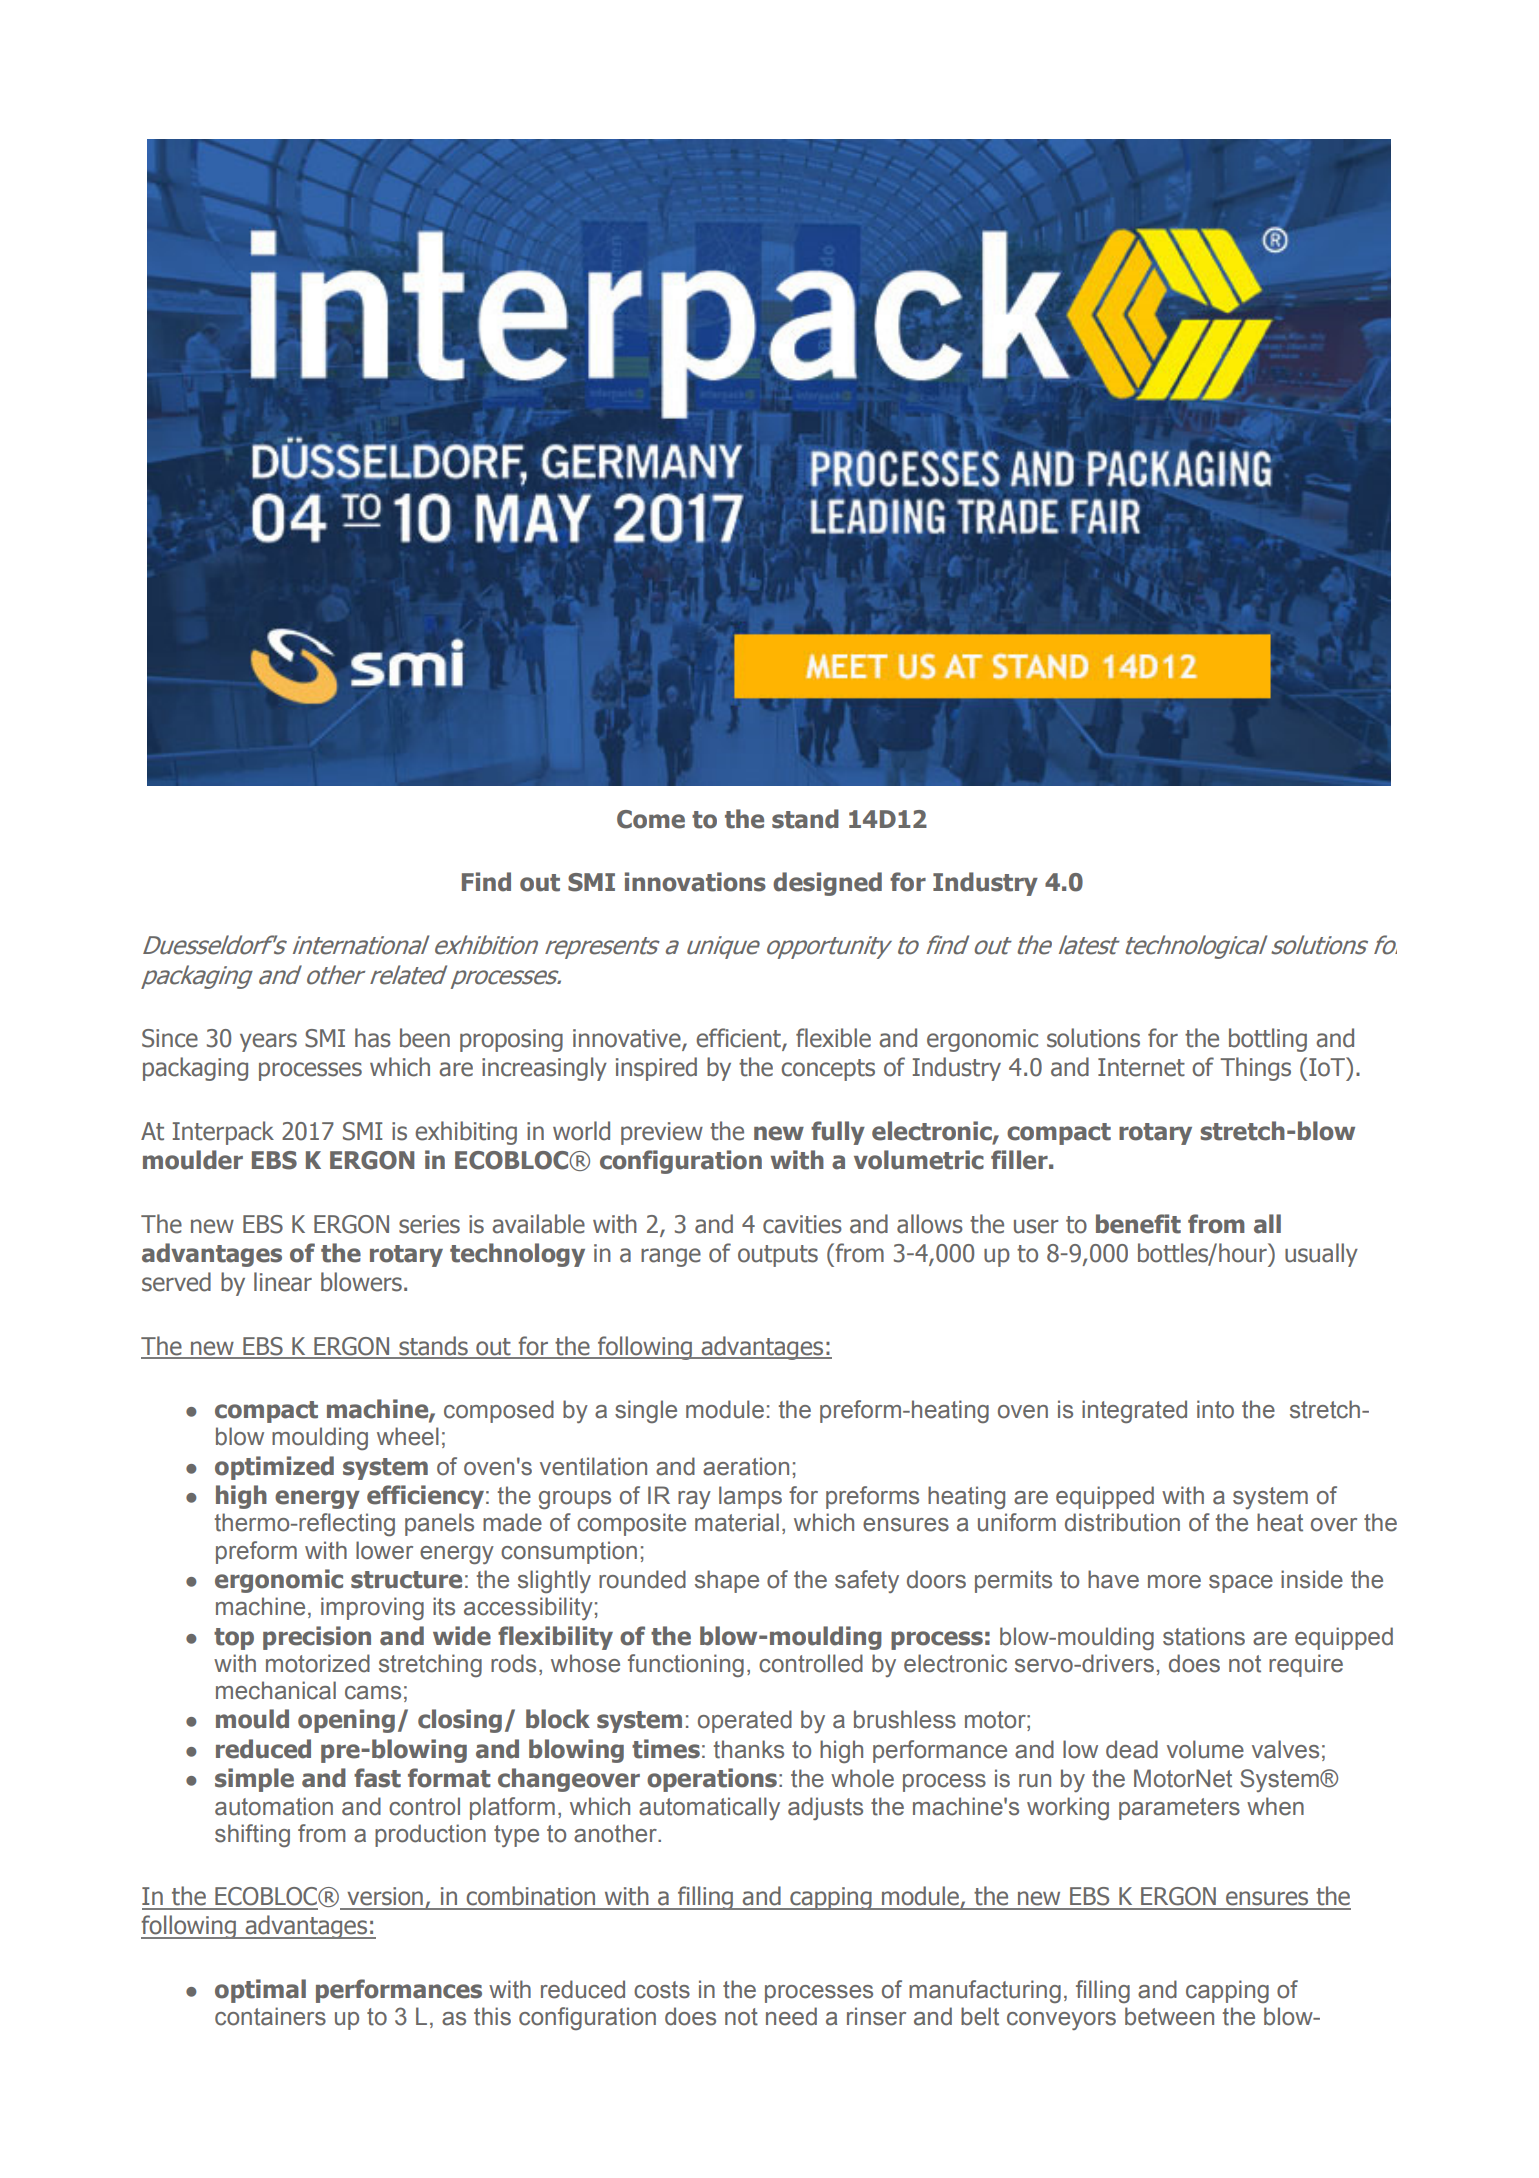 The image size is (1539, 2178). Describe the element at coordinates (791, 2016) in the screenshot. I see `need` at that location.
